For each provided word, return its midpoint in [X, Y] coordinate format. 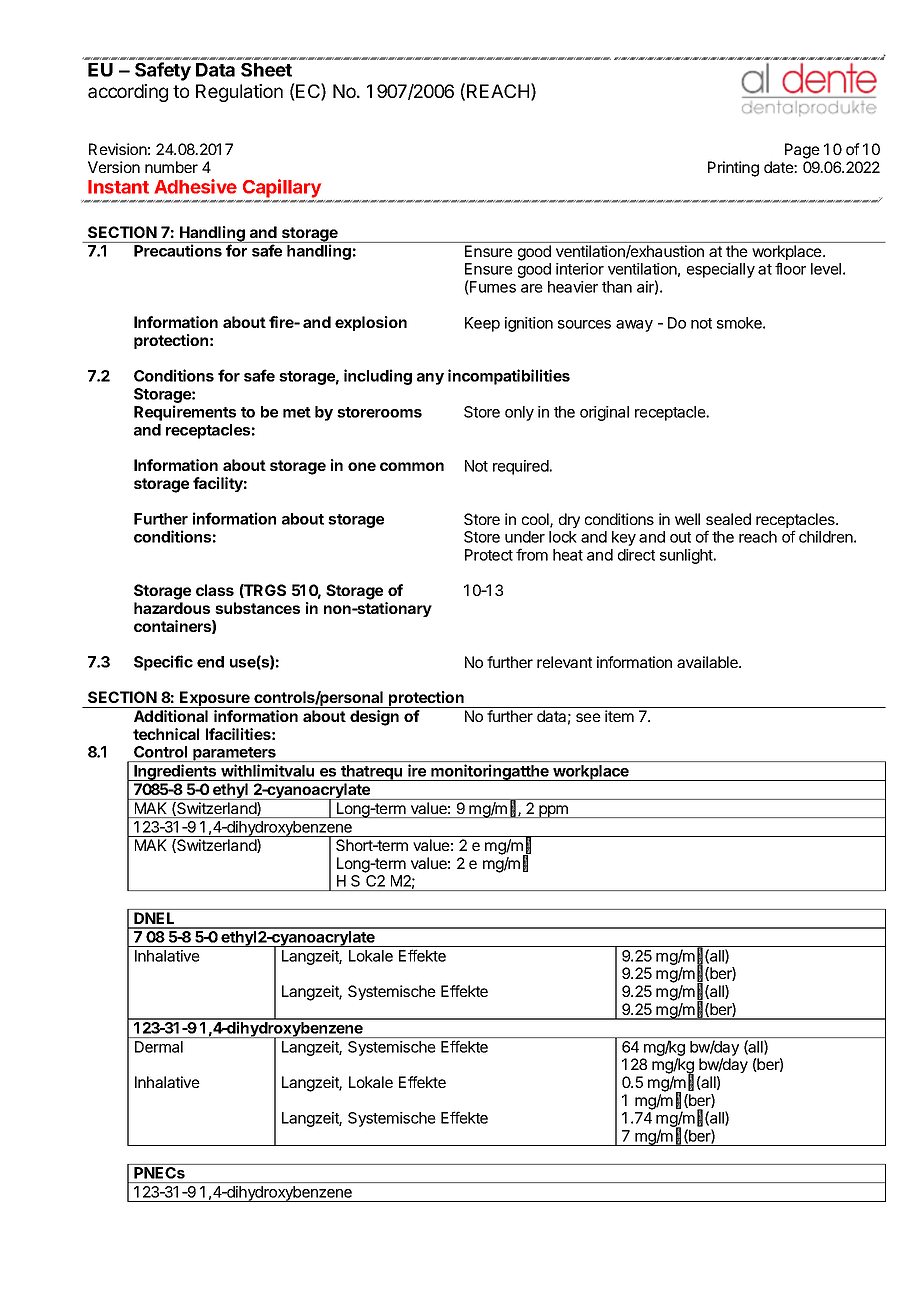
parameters [234, 754]
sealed [728, 519]
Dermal [159, 1047]
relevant [564, 662]
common [412, 466]
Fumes [492, 287]
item [619, 716]
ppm [553, 811]
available [708, 662]
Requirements [185, 413]
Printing [733, 169]
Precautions [178, 250]
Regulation [239, 93]
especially [721, 270]
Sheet [266, 70]
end [210, 662]
